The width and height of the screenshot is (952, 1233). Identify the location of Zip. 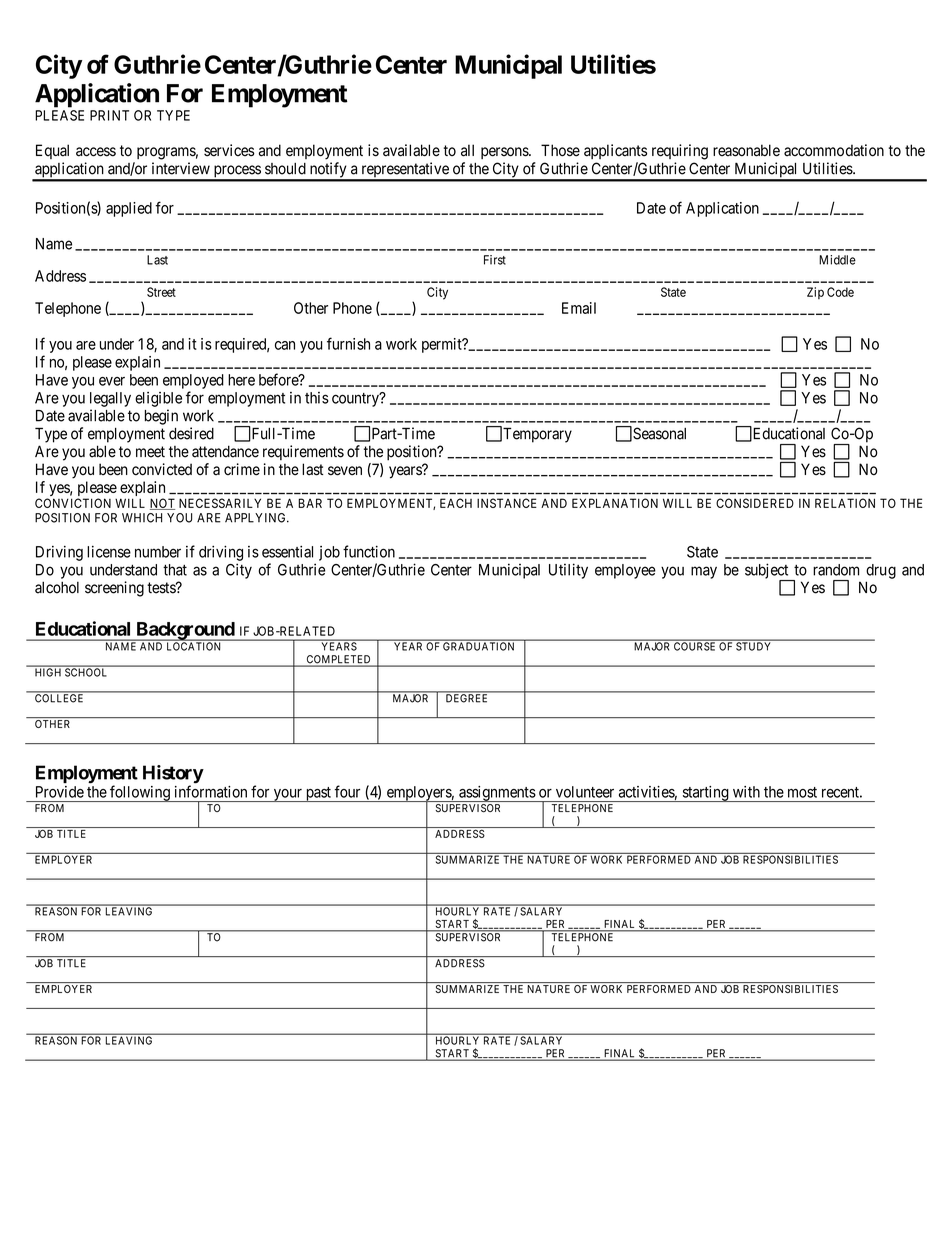
(815, 293).
